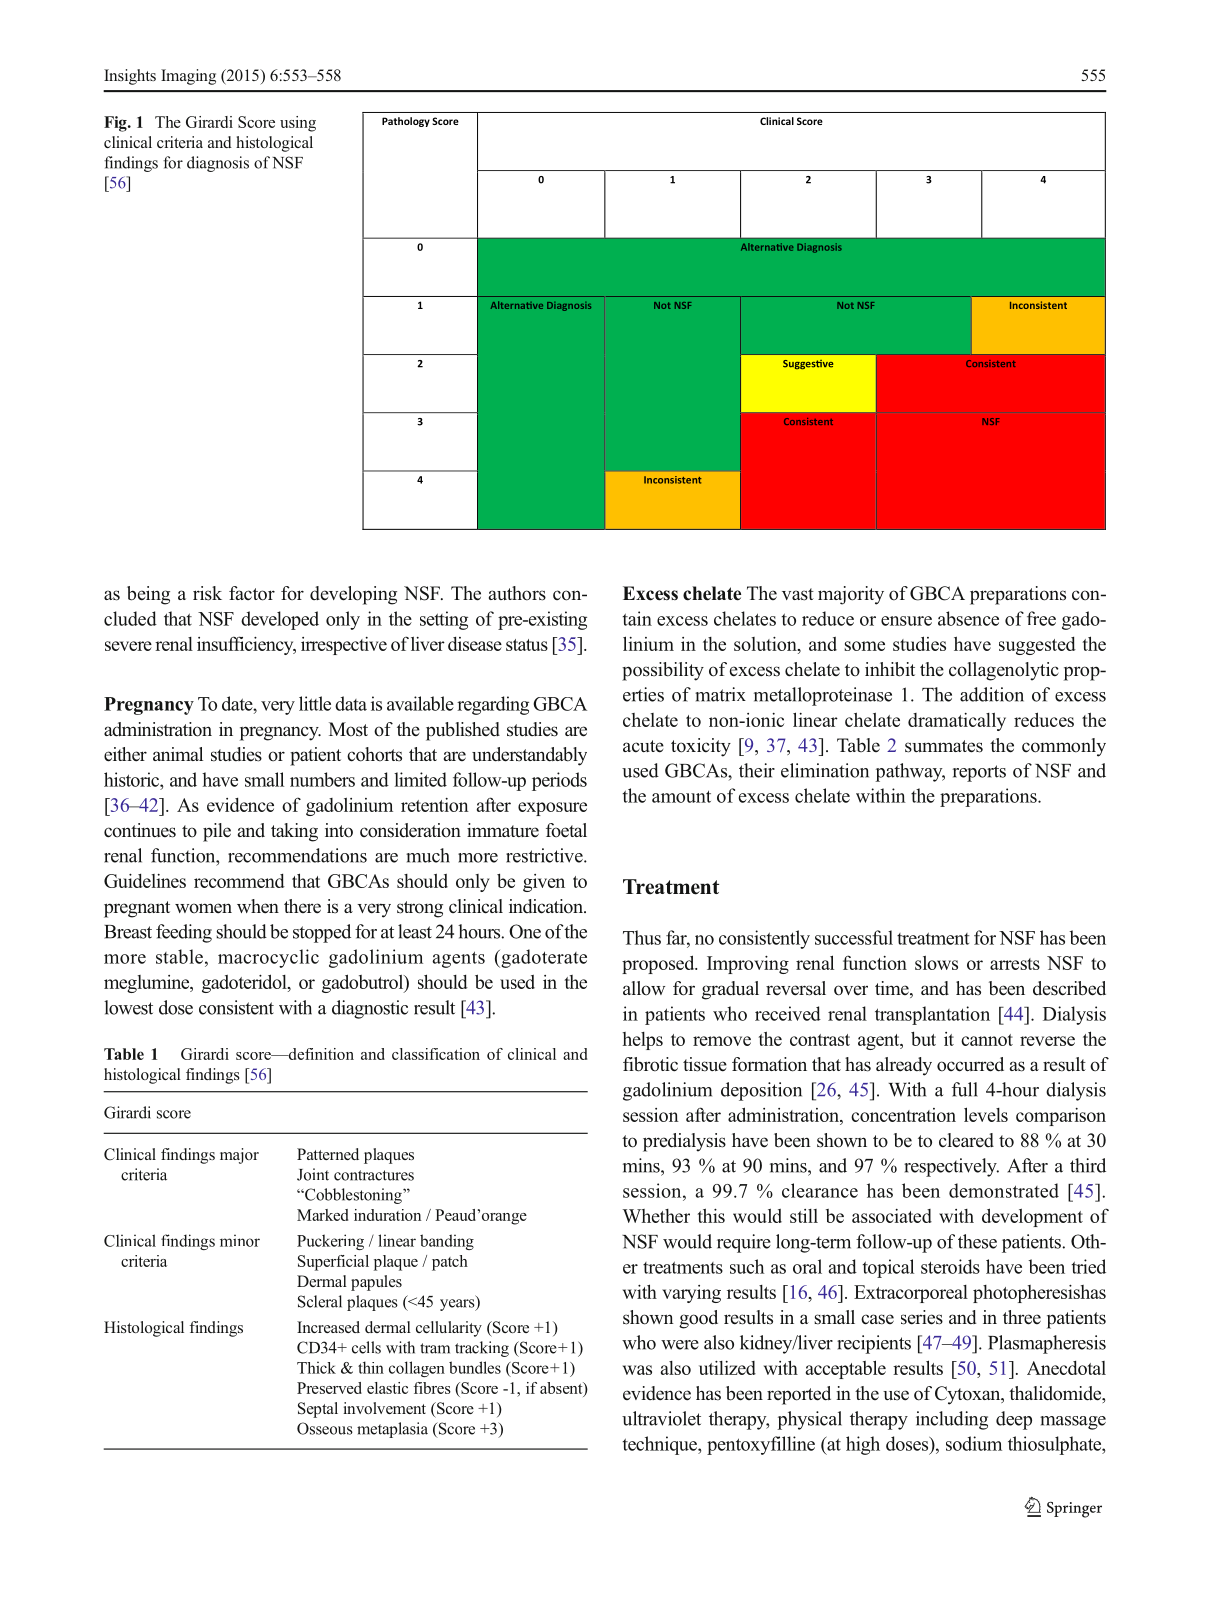  I want to click on reports, so click(979, 773).
